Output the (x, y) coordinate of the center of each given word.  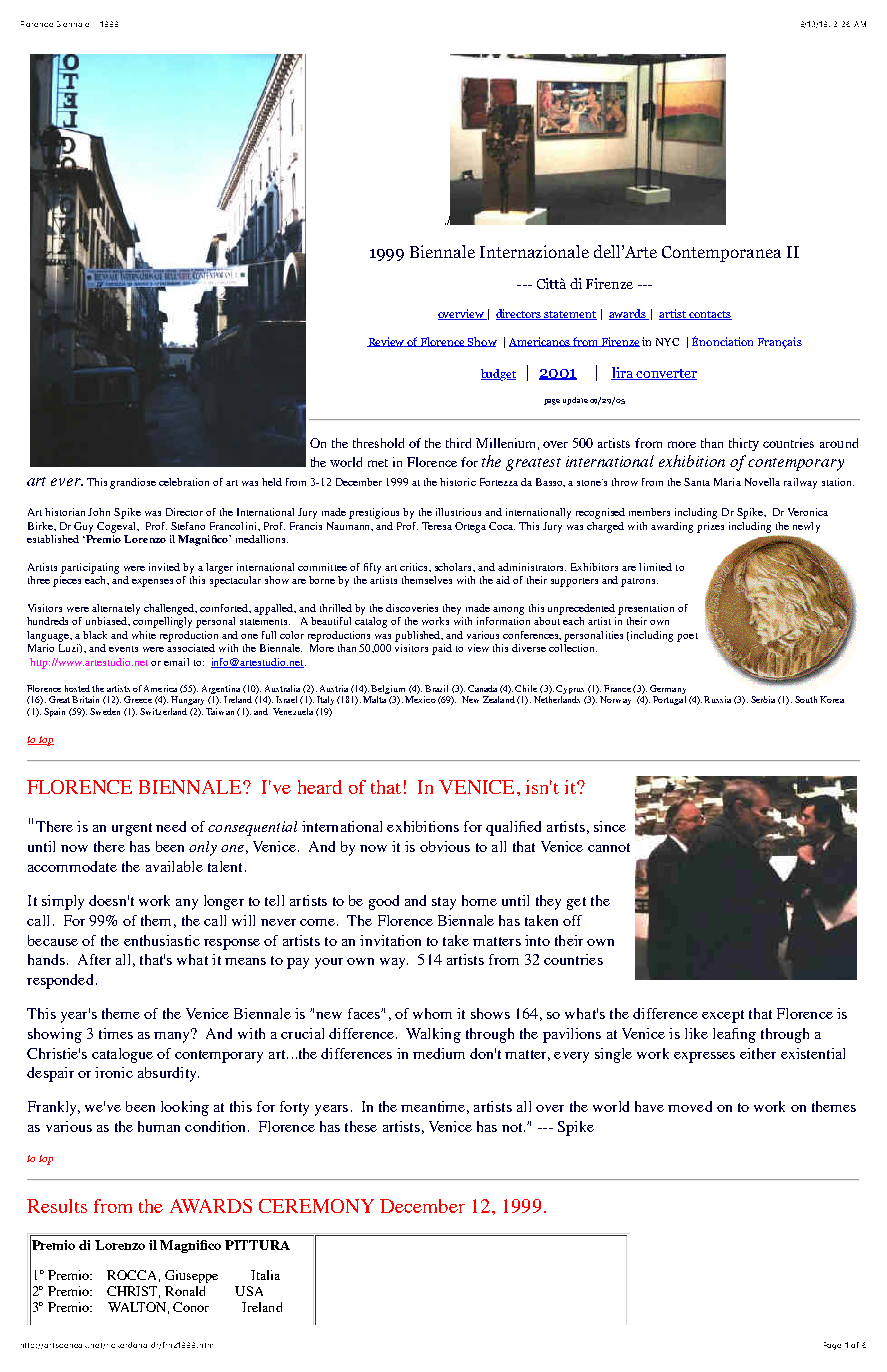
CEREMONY (316, 1206)
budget (498, 375)
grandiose (133, 483)
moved (690, 1106)
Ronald (185, 1291)
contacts (709, 315)
